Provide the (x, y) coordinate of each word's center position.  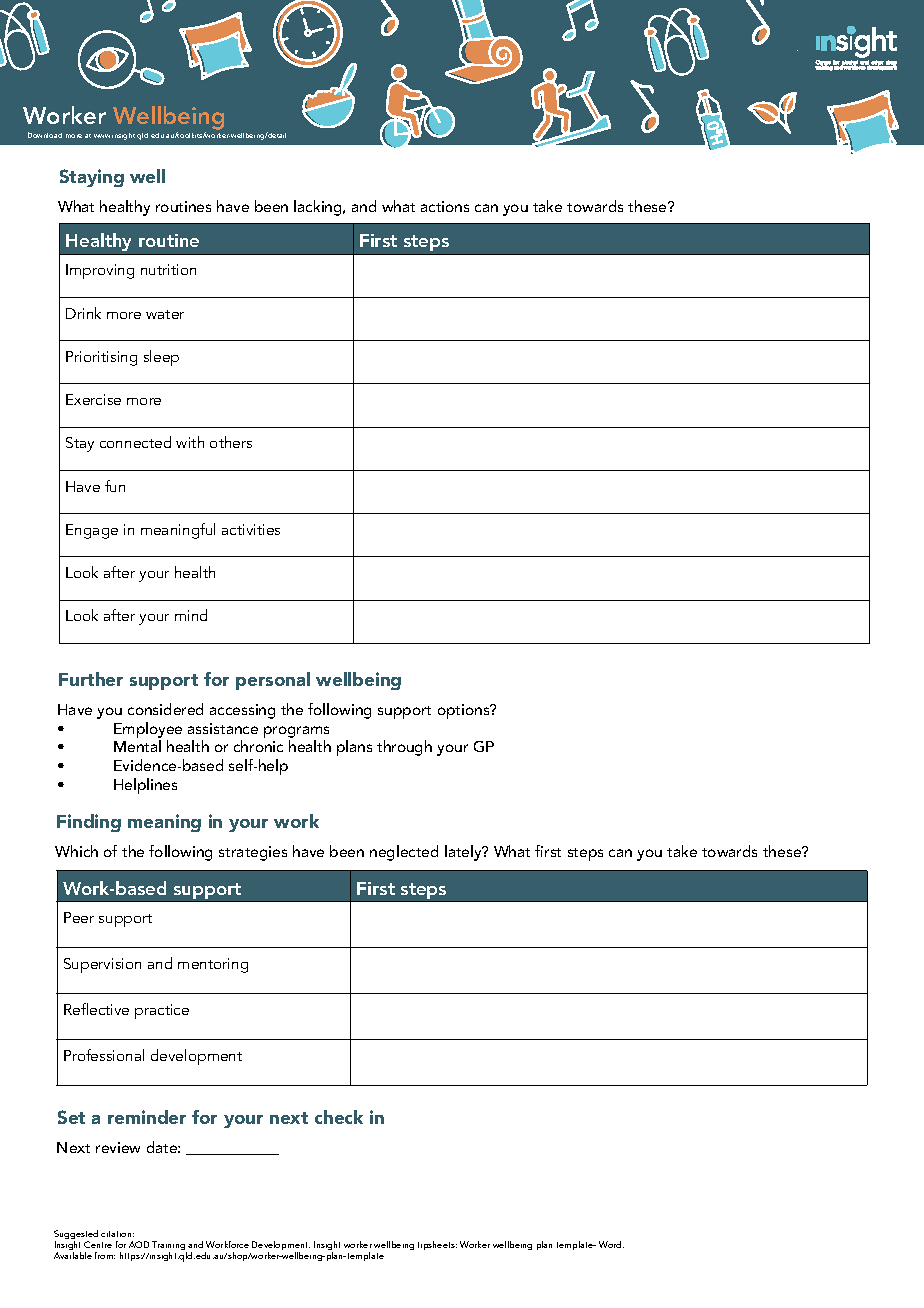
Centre (98, 1244)
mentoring (213, 965)
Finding (89, 823)
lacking (319, 208)
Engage (92, 531)
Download (45, 135)
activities (251, 529)
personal (273, 681)
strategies (253, 853)
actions (445, 206)
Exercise (93, 399)
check (339, 1117)
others (231, 442)
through (404, 748)
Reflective (96, 1009)
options (465, 711)
